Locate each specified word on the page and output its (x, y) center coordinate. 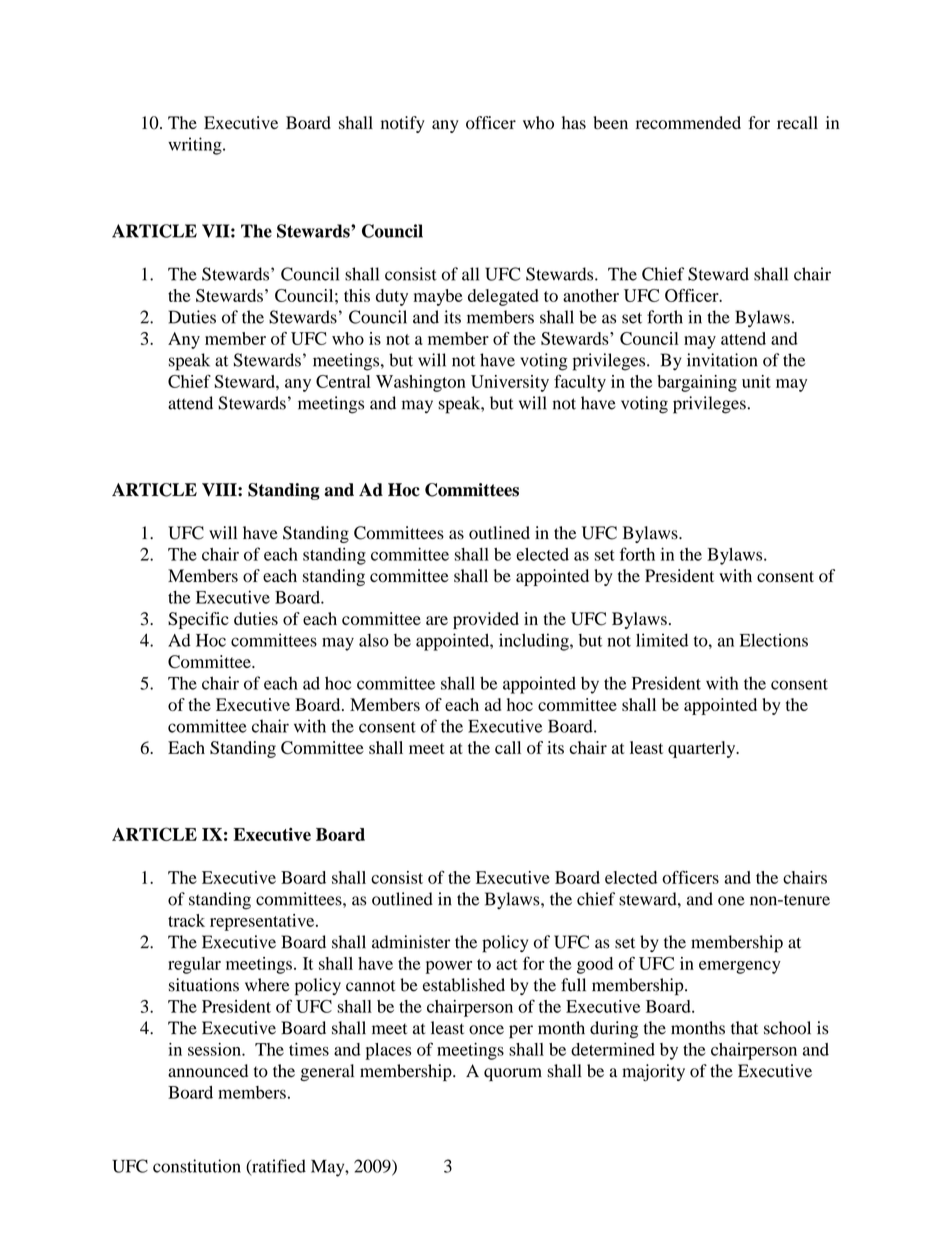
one (731, 901)
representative (263, 922)
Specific (198, 620)
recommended (688, 122)
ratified (278, 1167)
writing (196, 146)
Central (343, 381)
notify (403, 124)
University (510, 383)
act (507, 964)
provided (486, 620)
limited (662, 640)
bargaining (697, 383)
